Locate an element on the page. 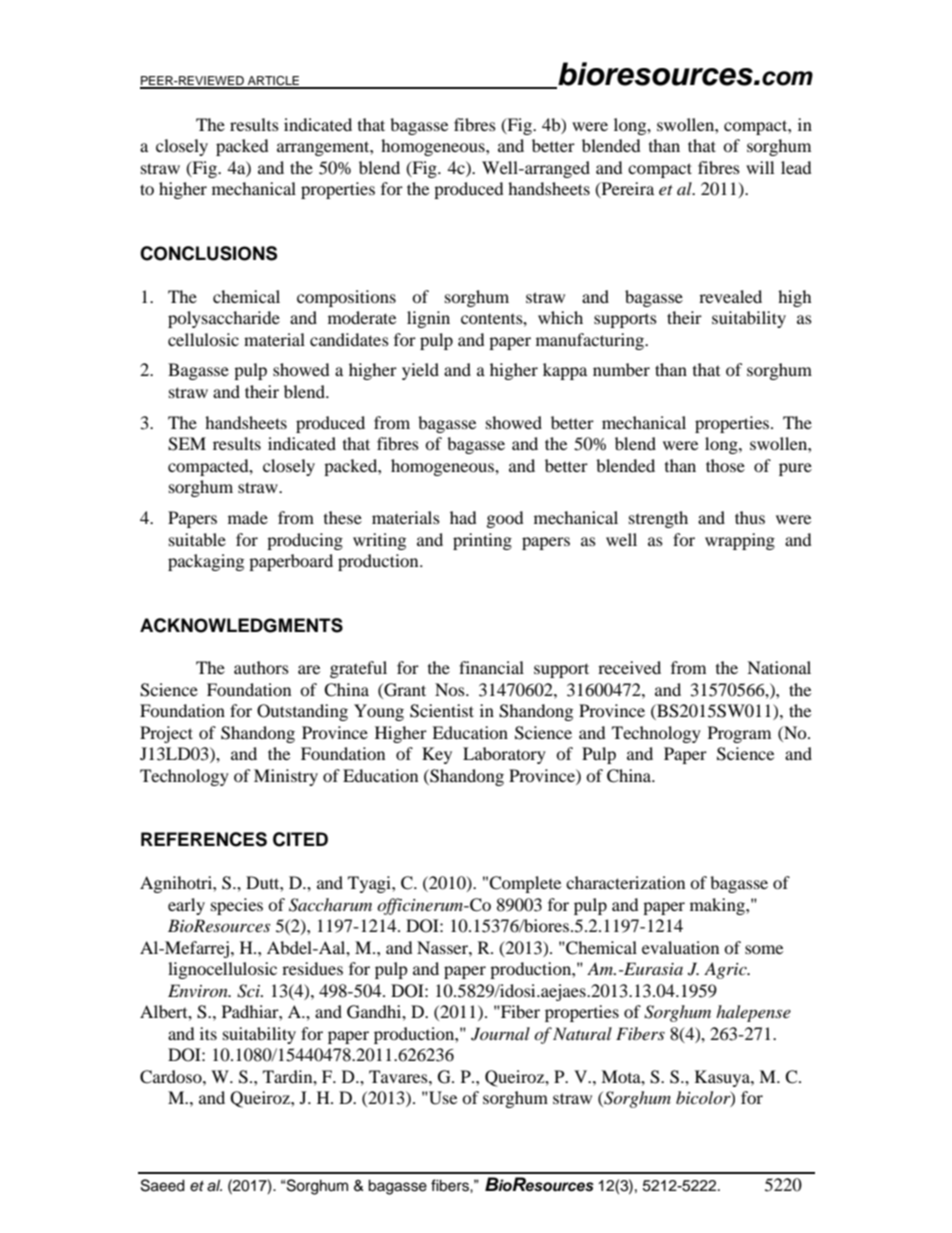 This image has height=1233, width=952. had is located at coordinates (463, 517).
